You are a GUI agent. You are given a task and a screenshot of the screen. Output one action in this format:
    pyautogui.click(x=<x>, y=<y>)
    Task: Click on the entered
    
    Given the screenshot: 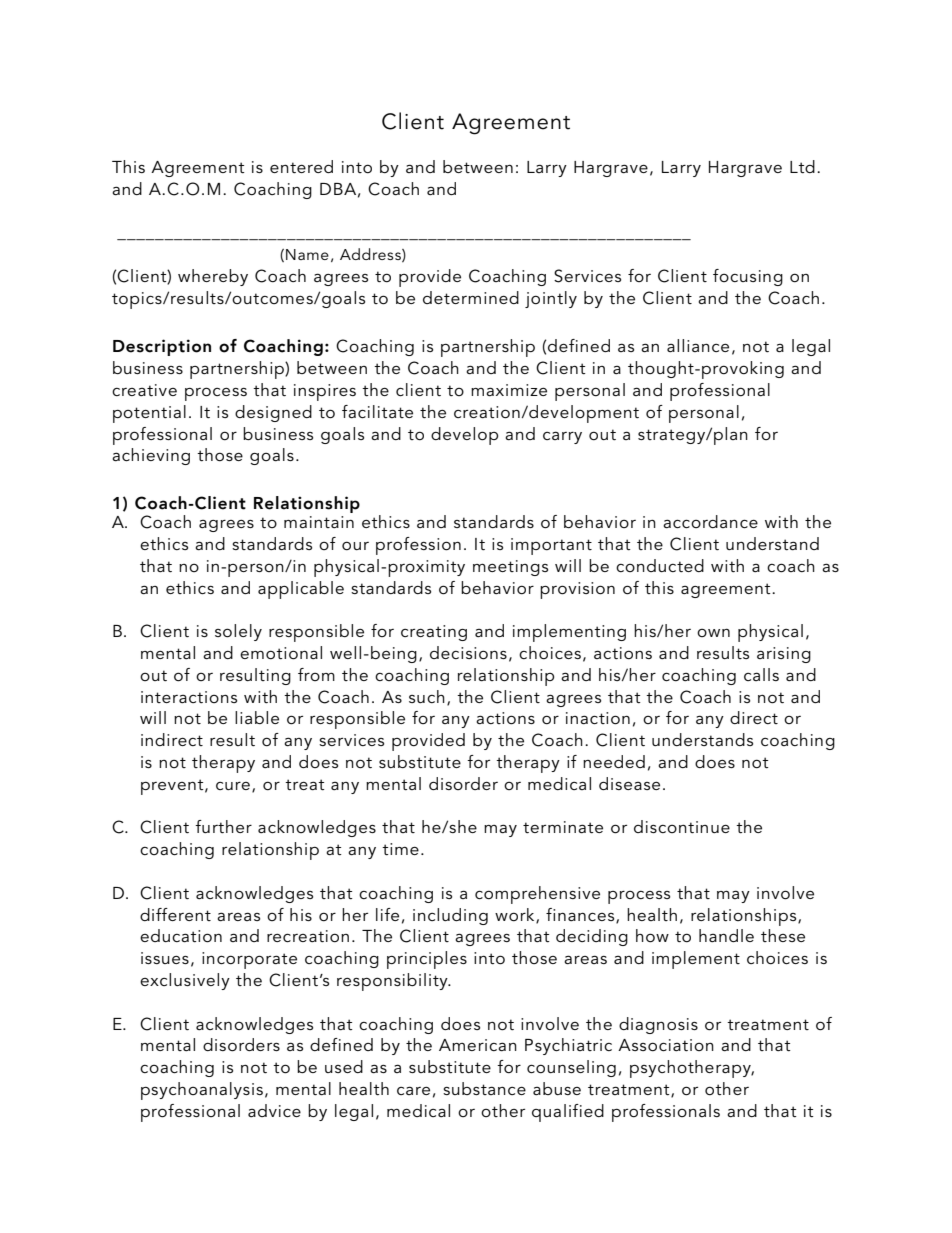 What is the action you would take?
    pyautogui.click(x=301, y=166)
